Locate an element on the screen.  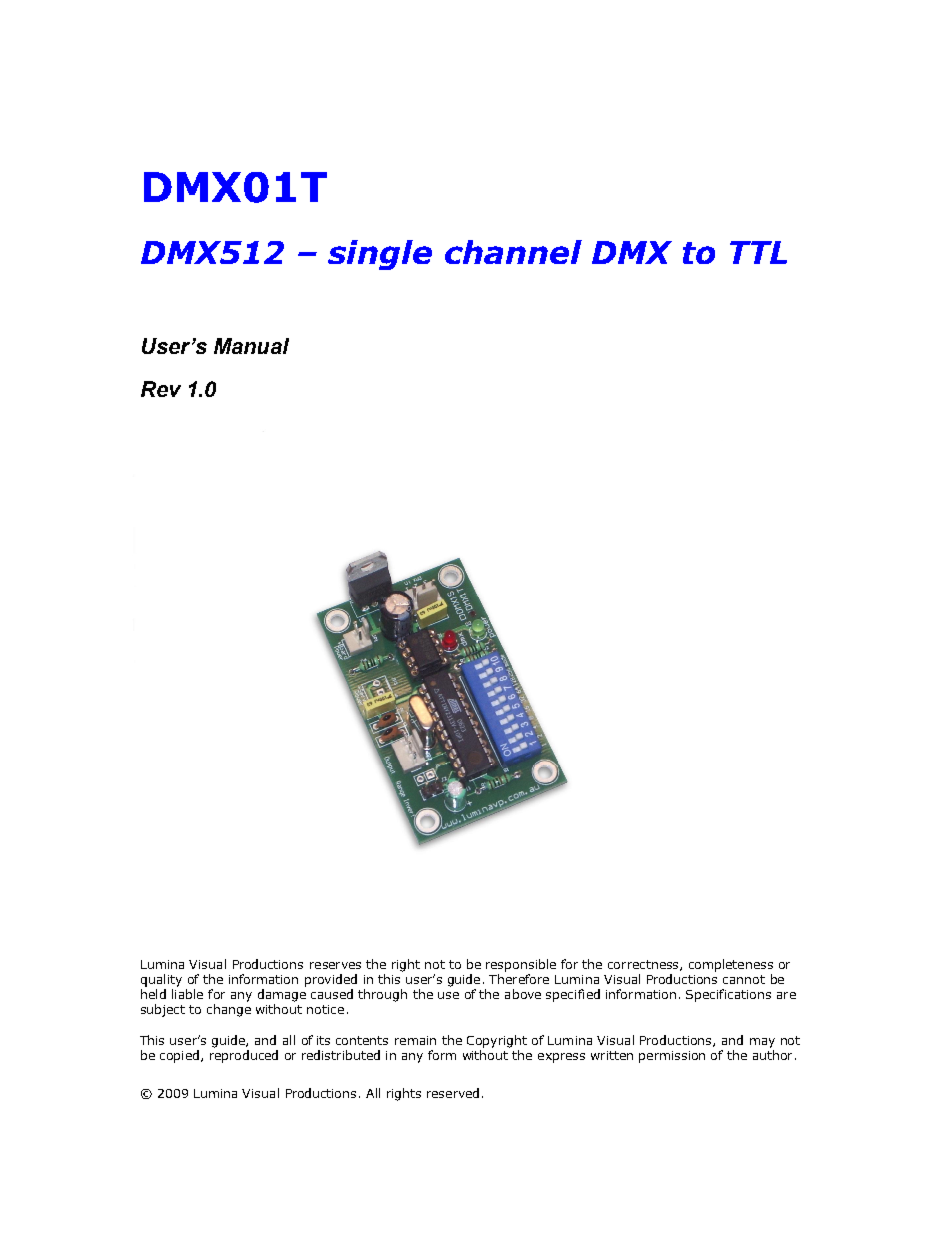
single is located at coordinates (380, 255).
